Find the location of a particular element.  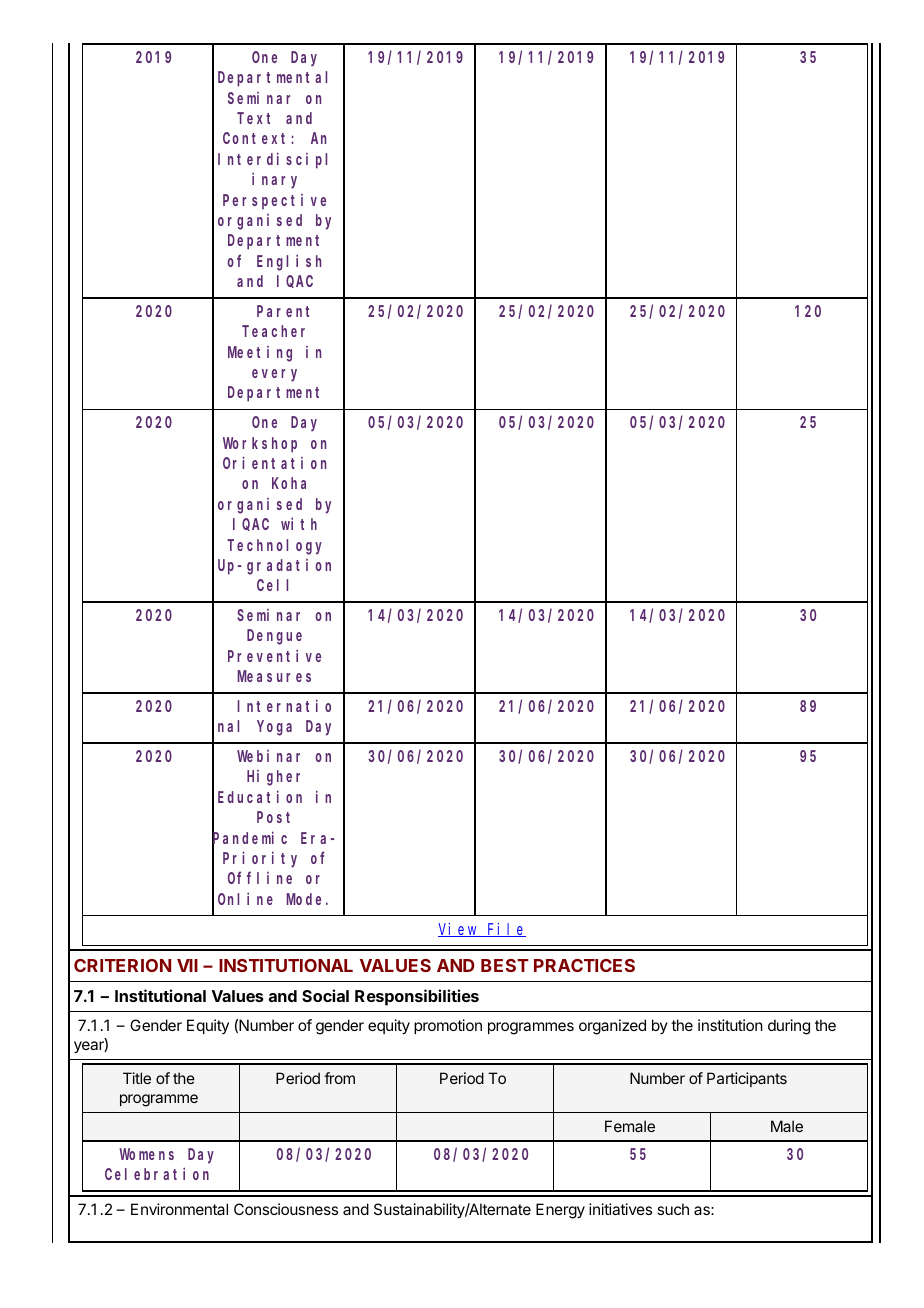

File is located at coordinates (506, 930).
